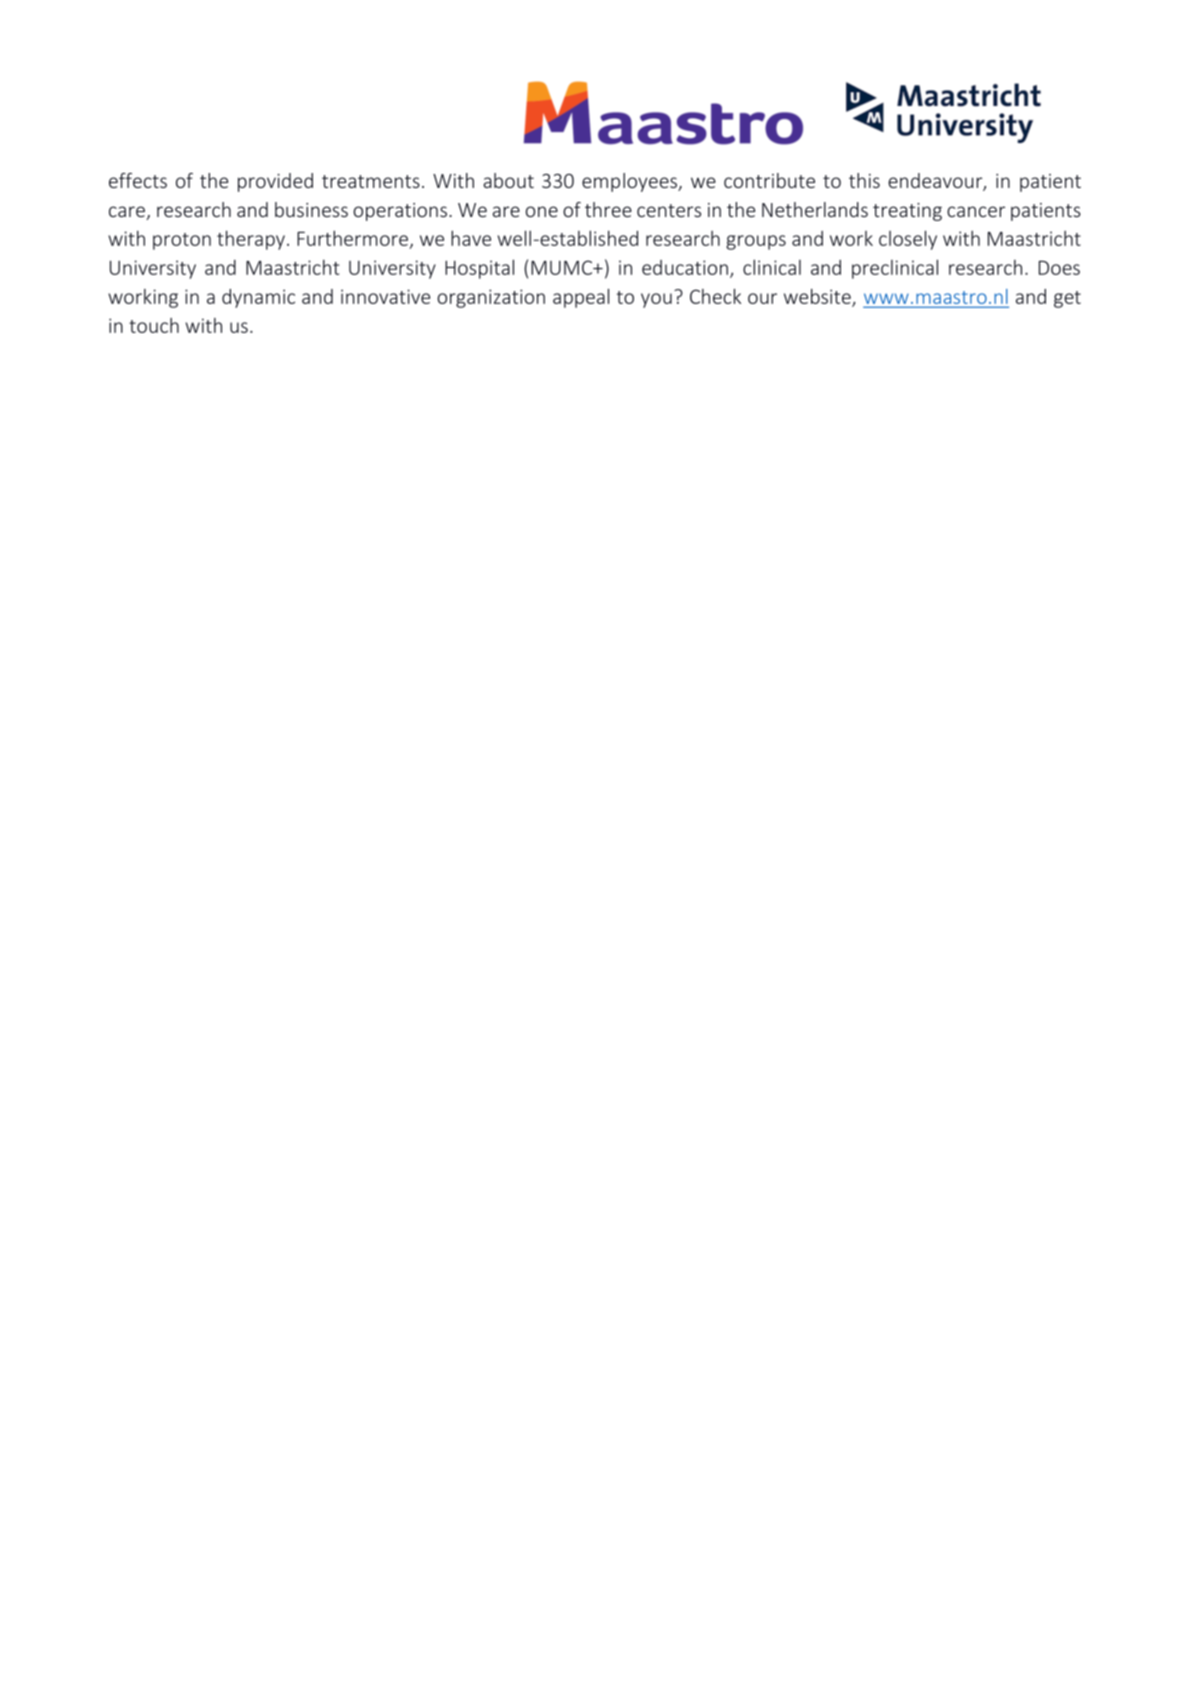 Image resolution: width=1189 pixels, height=1682 pixels. I want to click on provided, so click(275, 182).
